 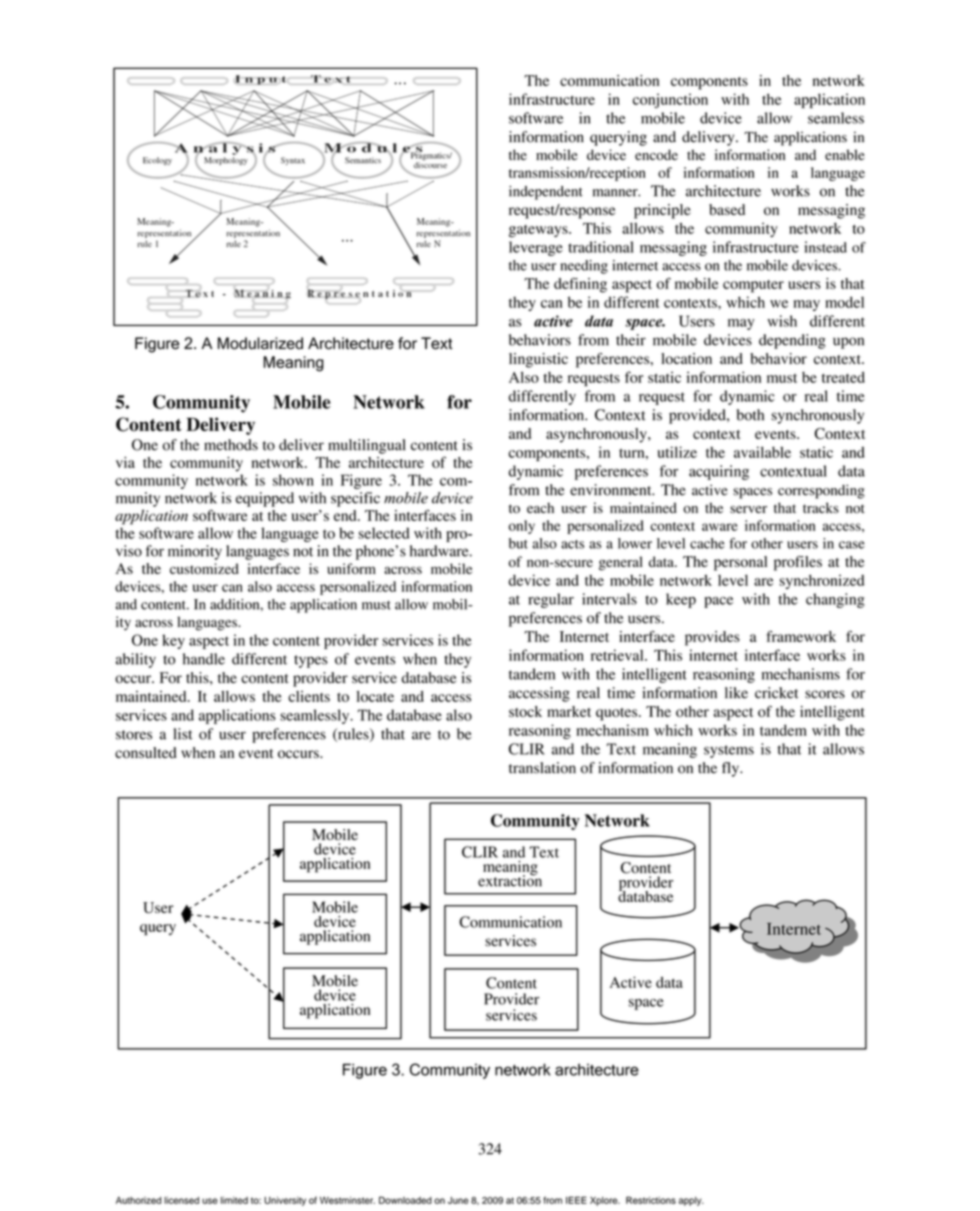 What do you see at coordinates (231, 445) in the screenshot?
I see `methods` at bounding box center [231, 445].
